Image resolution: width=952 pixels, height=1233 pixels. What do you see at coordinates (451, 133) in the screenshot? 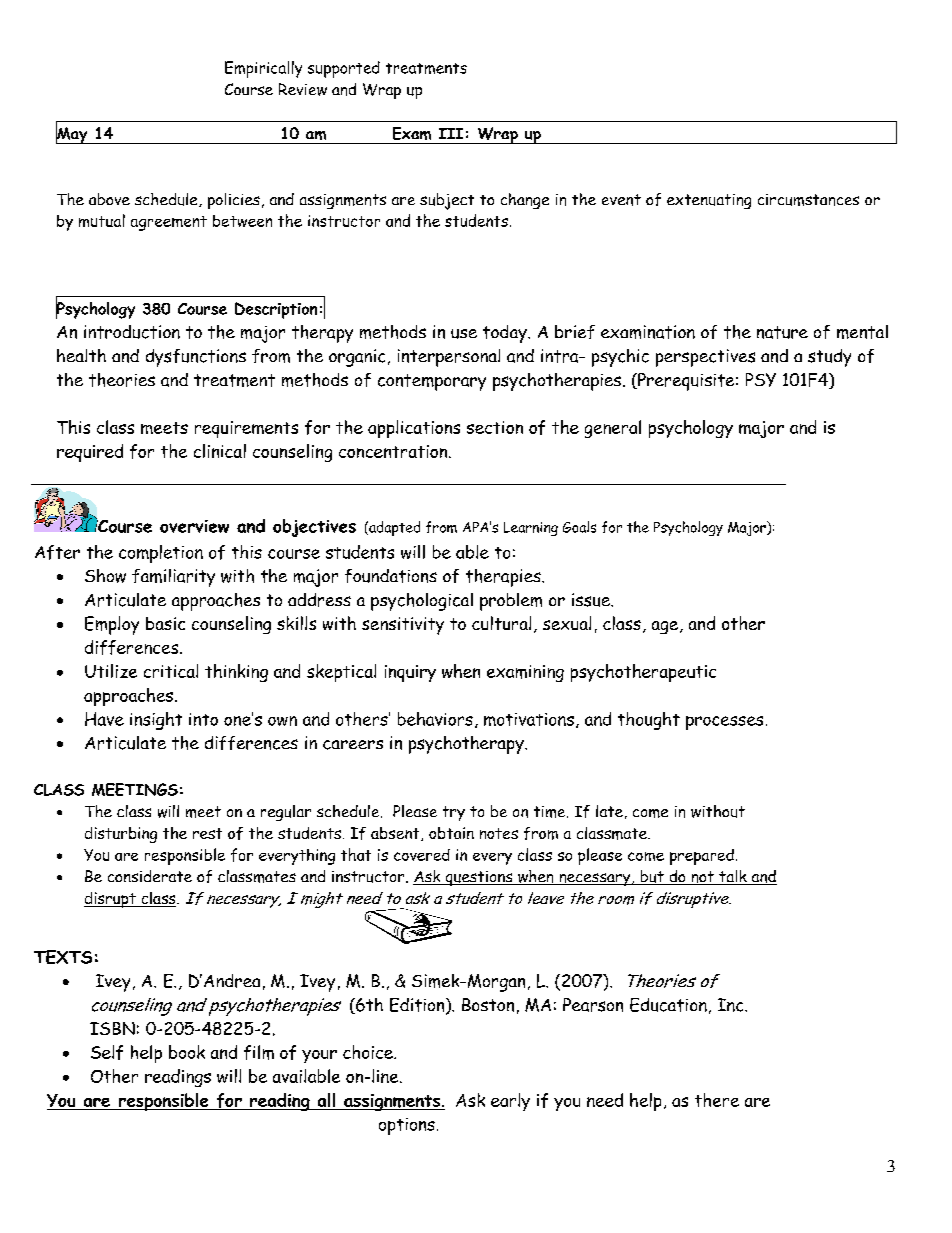
I see `III` at bounding box center [451, 133].
